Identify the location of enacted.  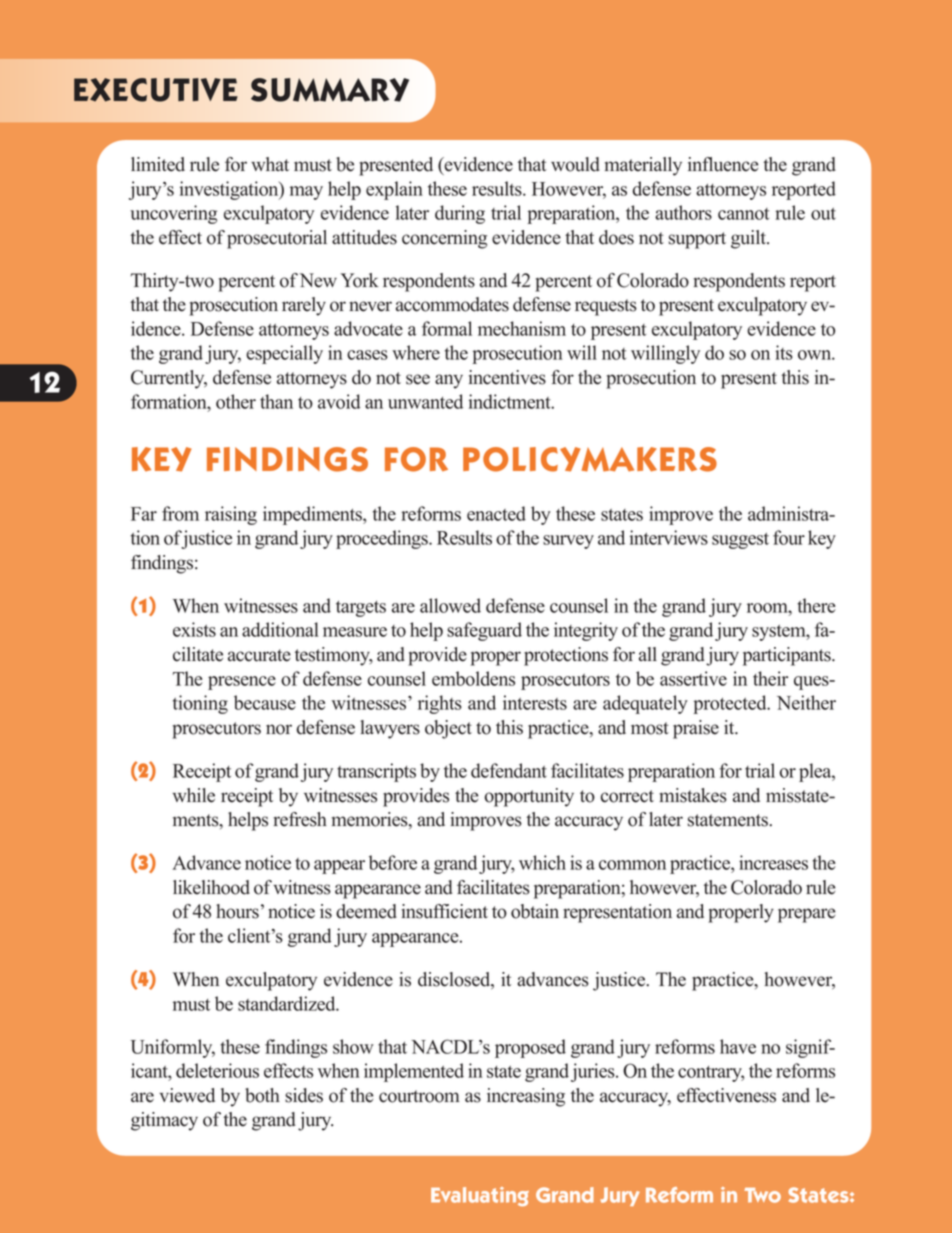
(496, 513).
